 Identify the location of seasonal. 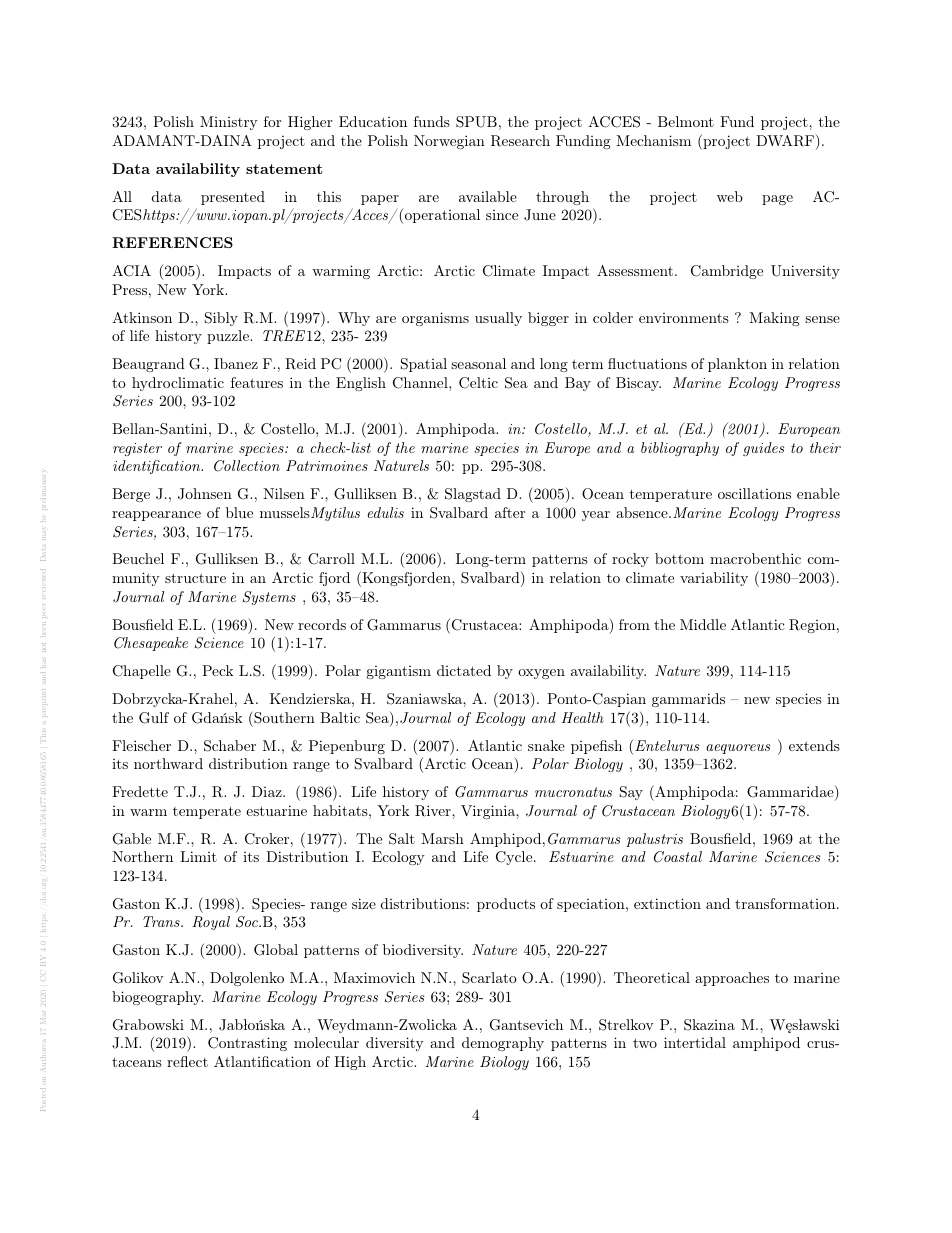
(478, 363).
